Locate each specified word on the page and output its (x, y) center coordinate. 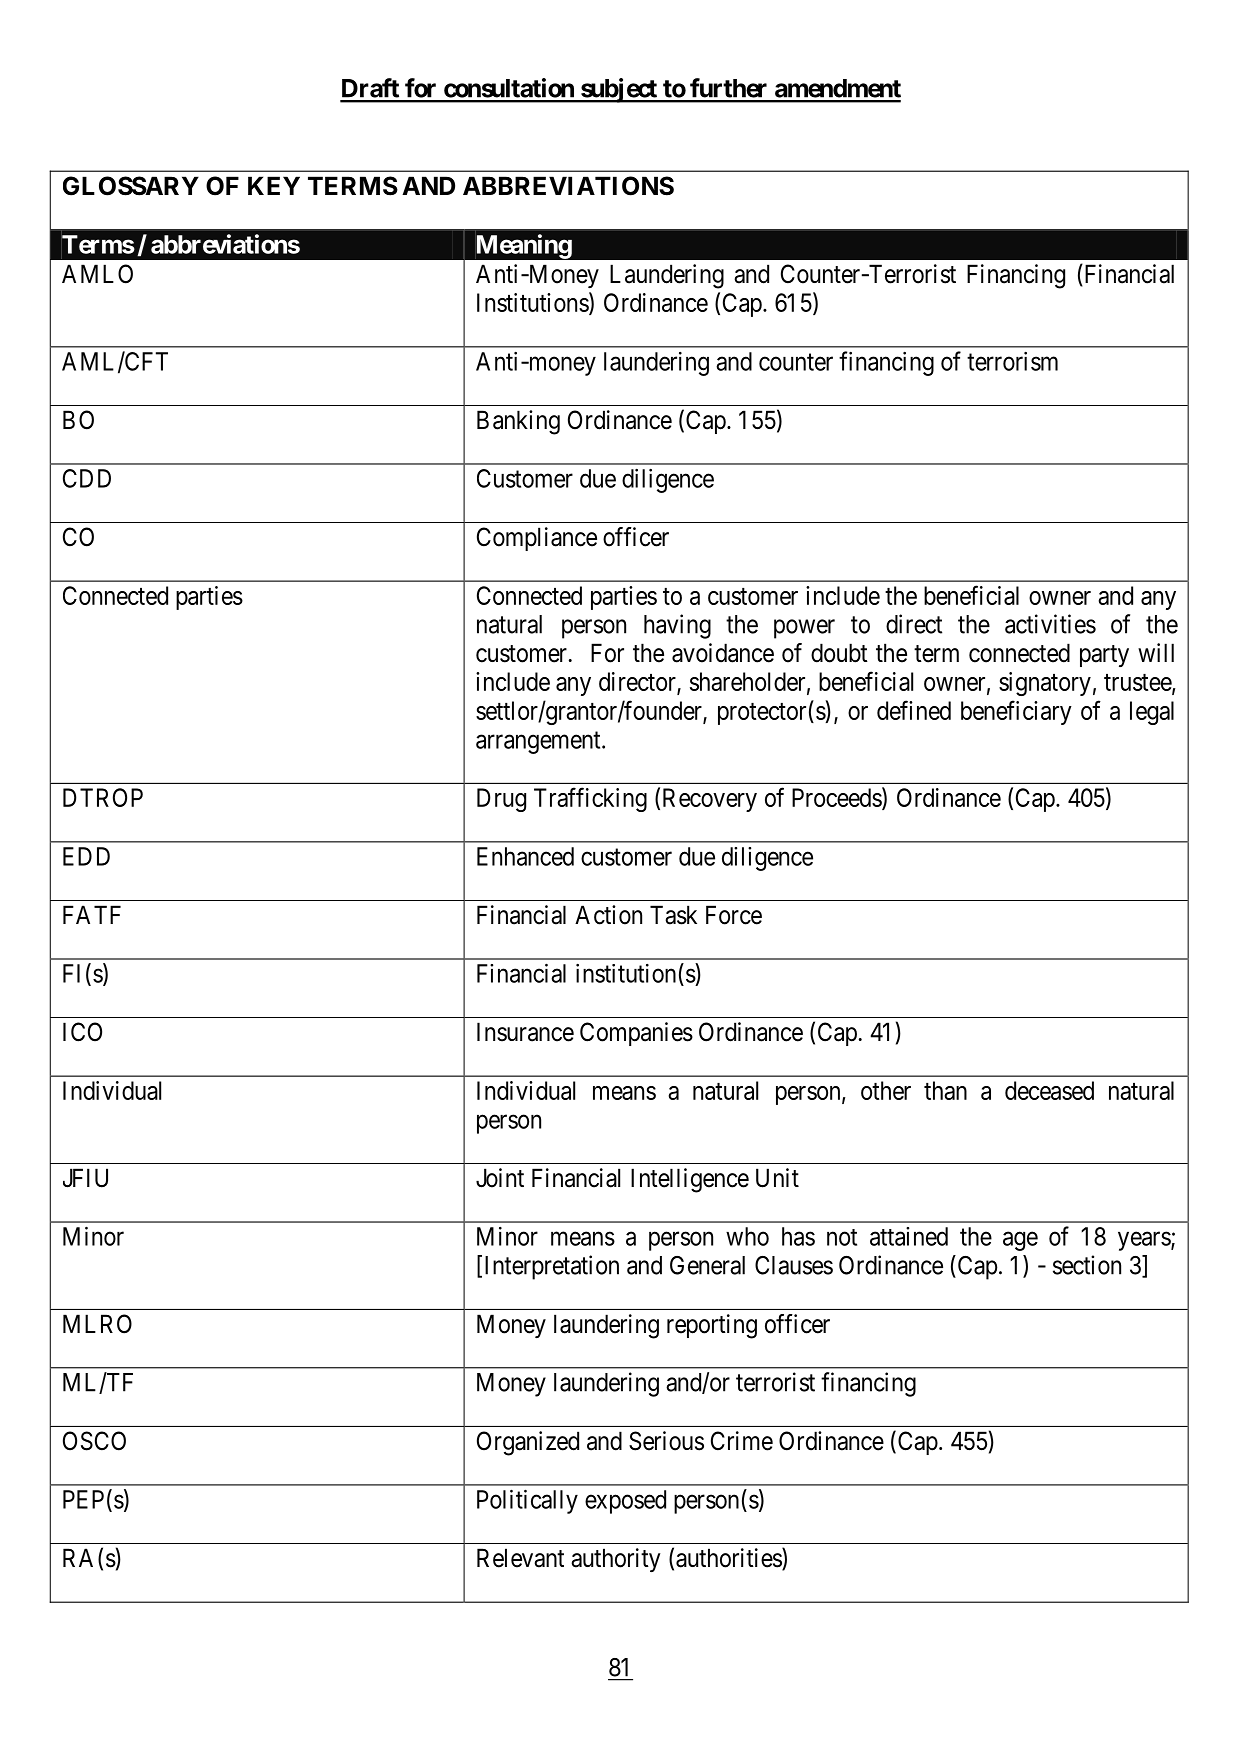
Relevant (520, 1558)
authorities (729, 1558)
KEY (274, 185)
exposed (625, 1502)
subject (618, 90)
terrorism (1012, 361)
